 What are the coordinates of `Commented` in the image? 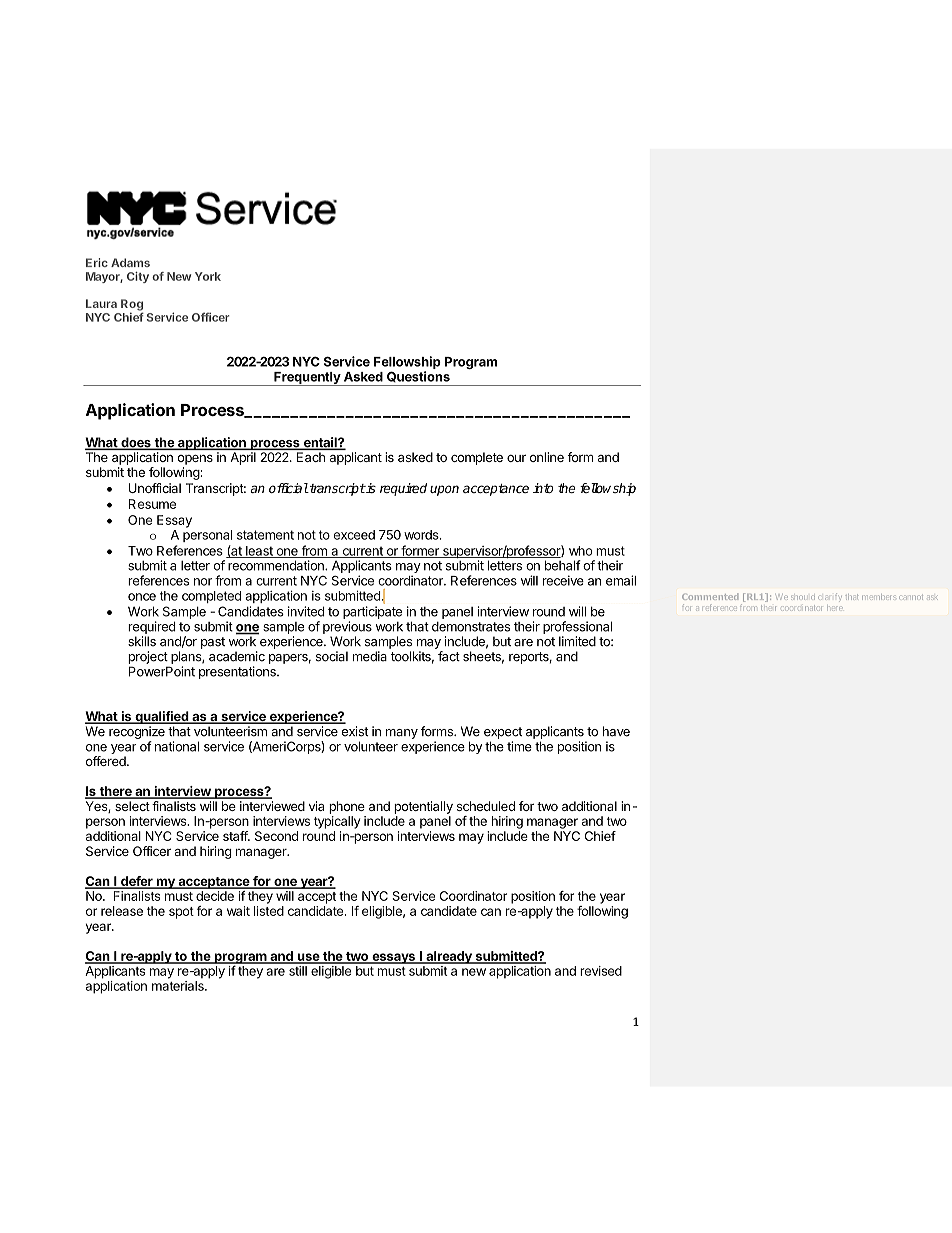 It's located at (710, 596).
